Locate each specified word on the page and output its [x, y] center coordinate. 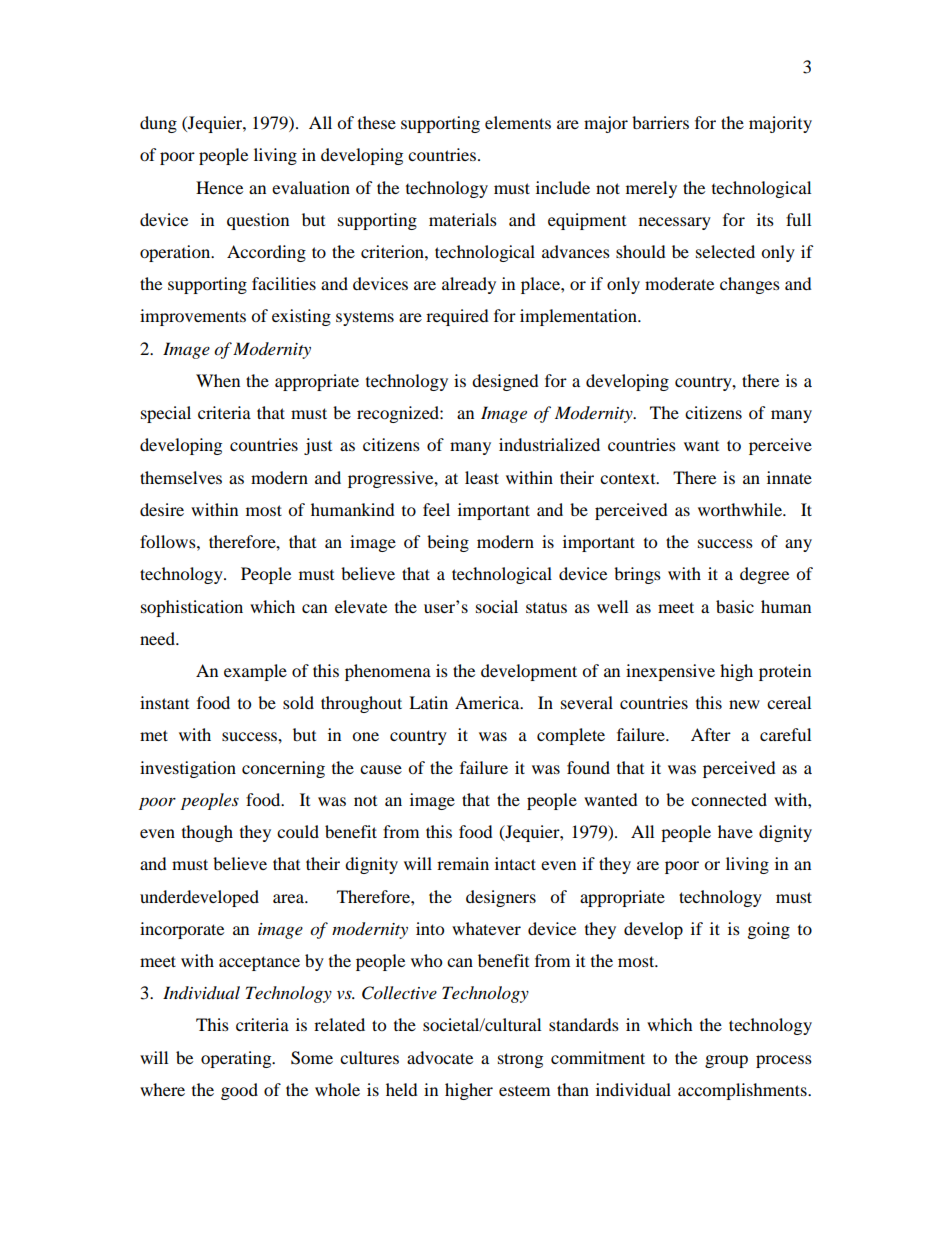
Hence [219, 187]
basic [735, 606]
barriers [660, 122]
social [497, 606]
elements [518, 122]
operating [237, 1059]
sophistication [192, 608]
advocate [440, 1057]
